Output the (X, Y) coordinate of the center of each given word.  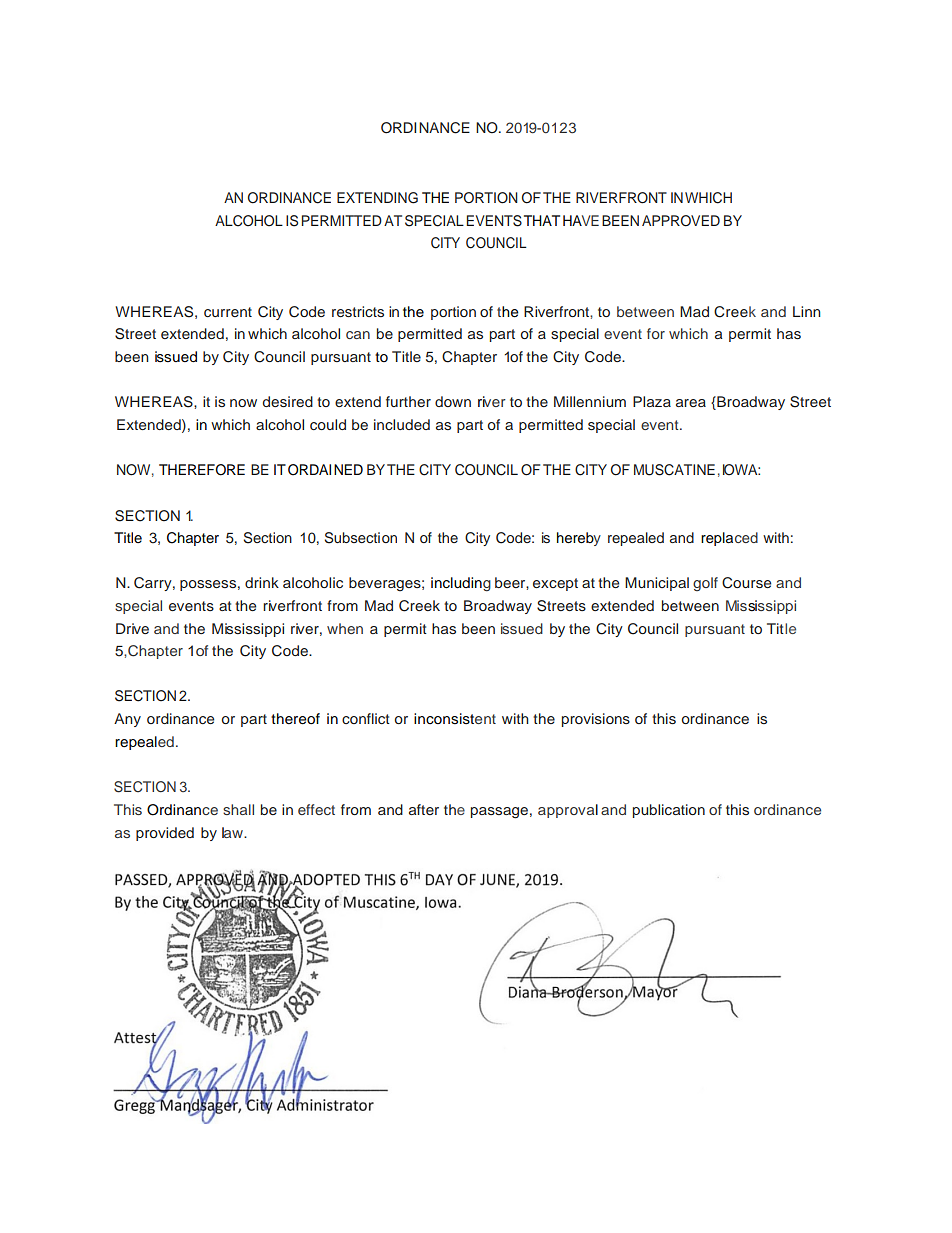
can (358, 335)
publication (669, 811)
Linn (807, 311)
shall (238, 809)
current (228, 312)
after (424, 809)
